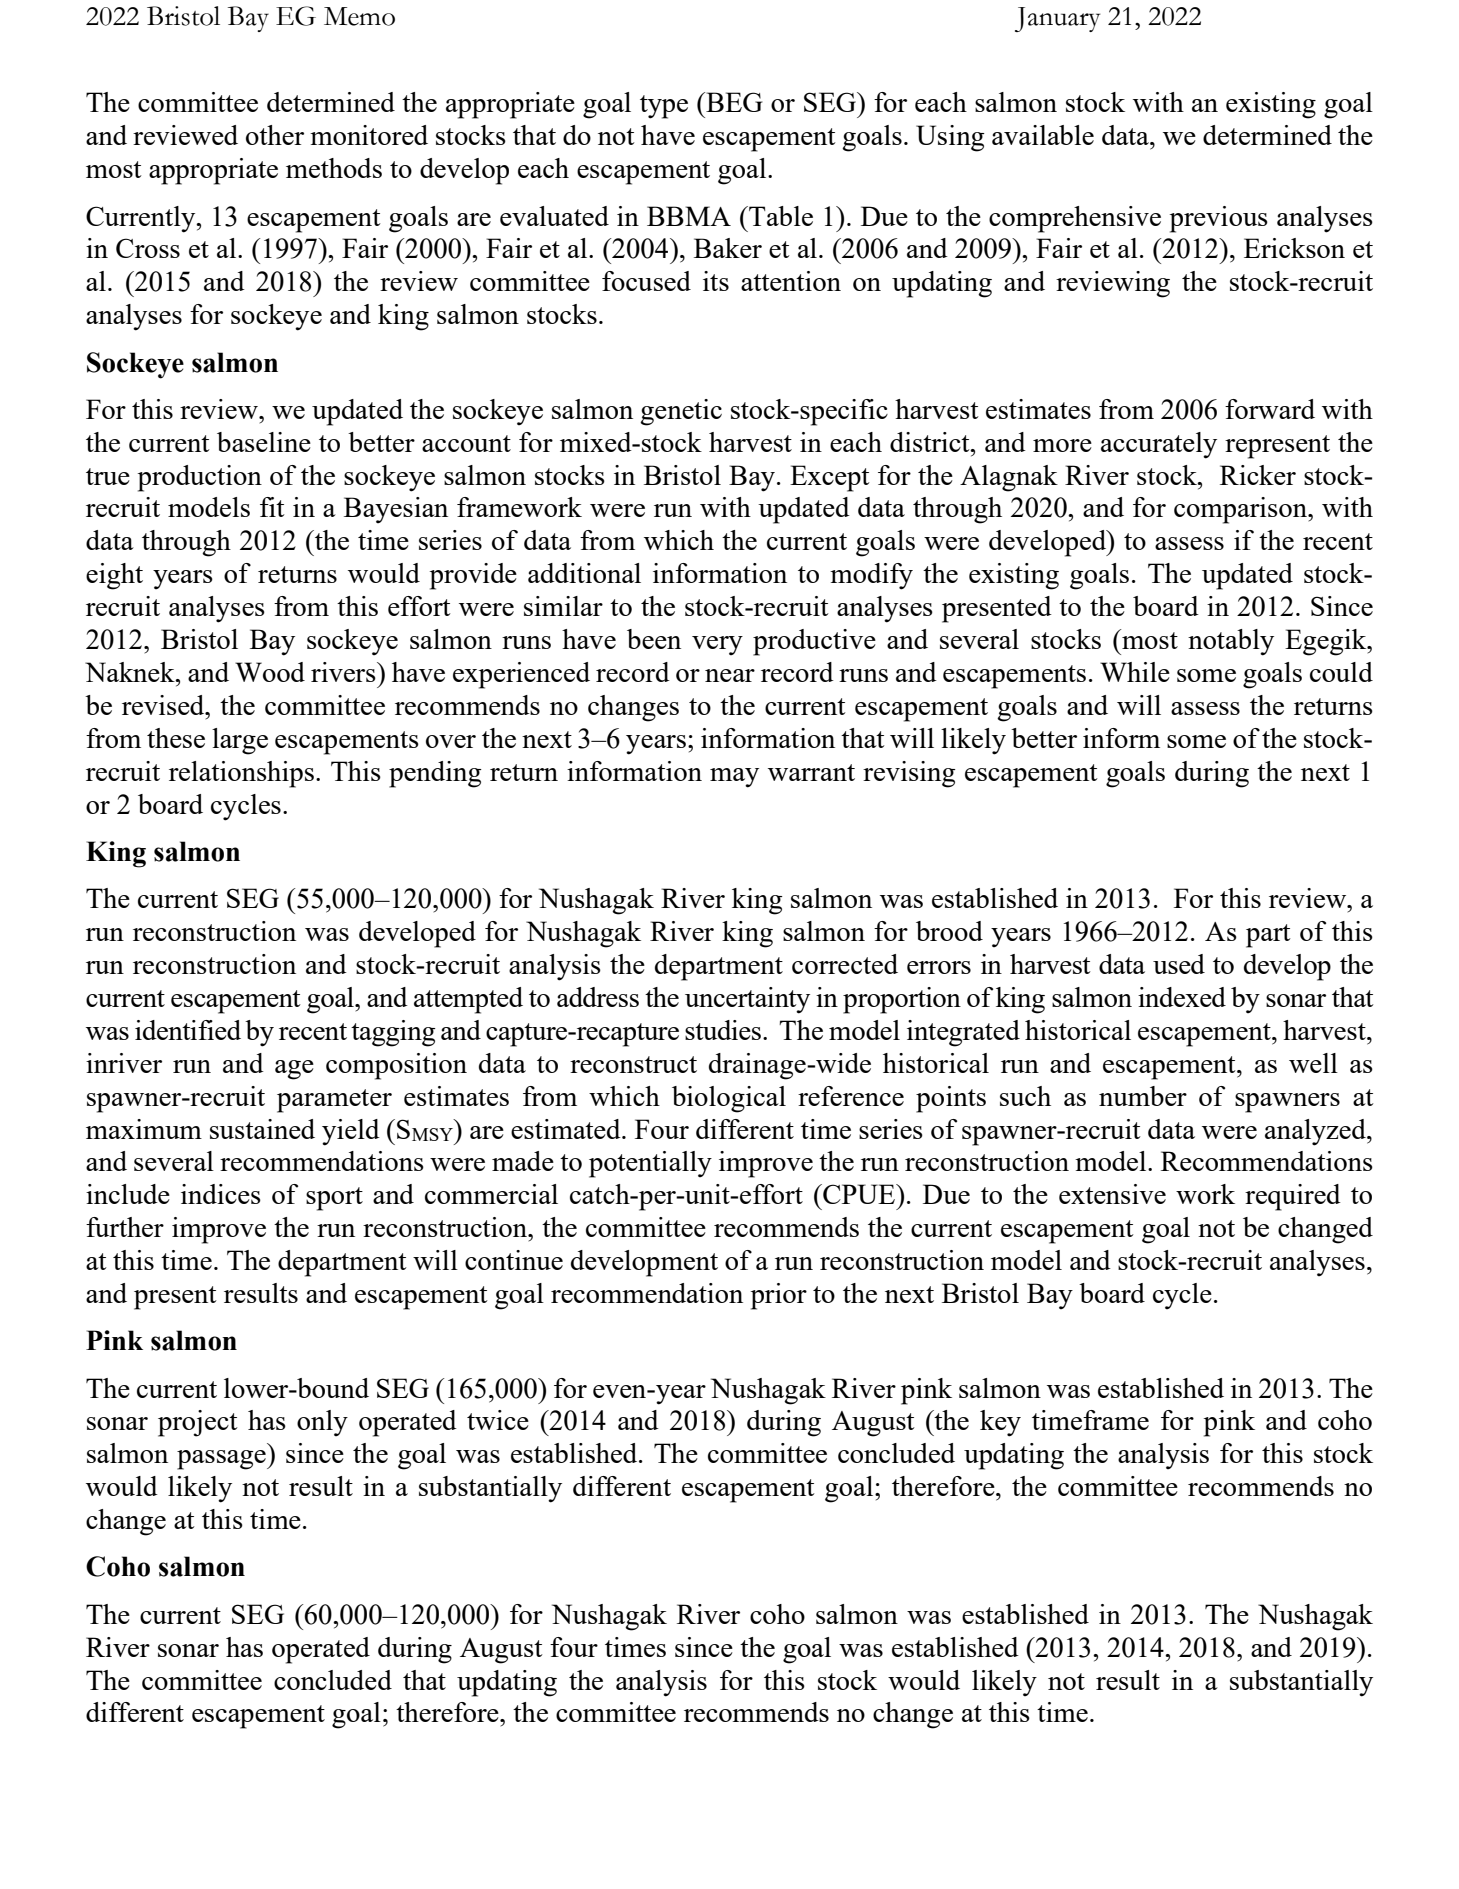 The height and width of the image is (1889, 1459). I want to click on project, so click(198, 1423).
